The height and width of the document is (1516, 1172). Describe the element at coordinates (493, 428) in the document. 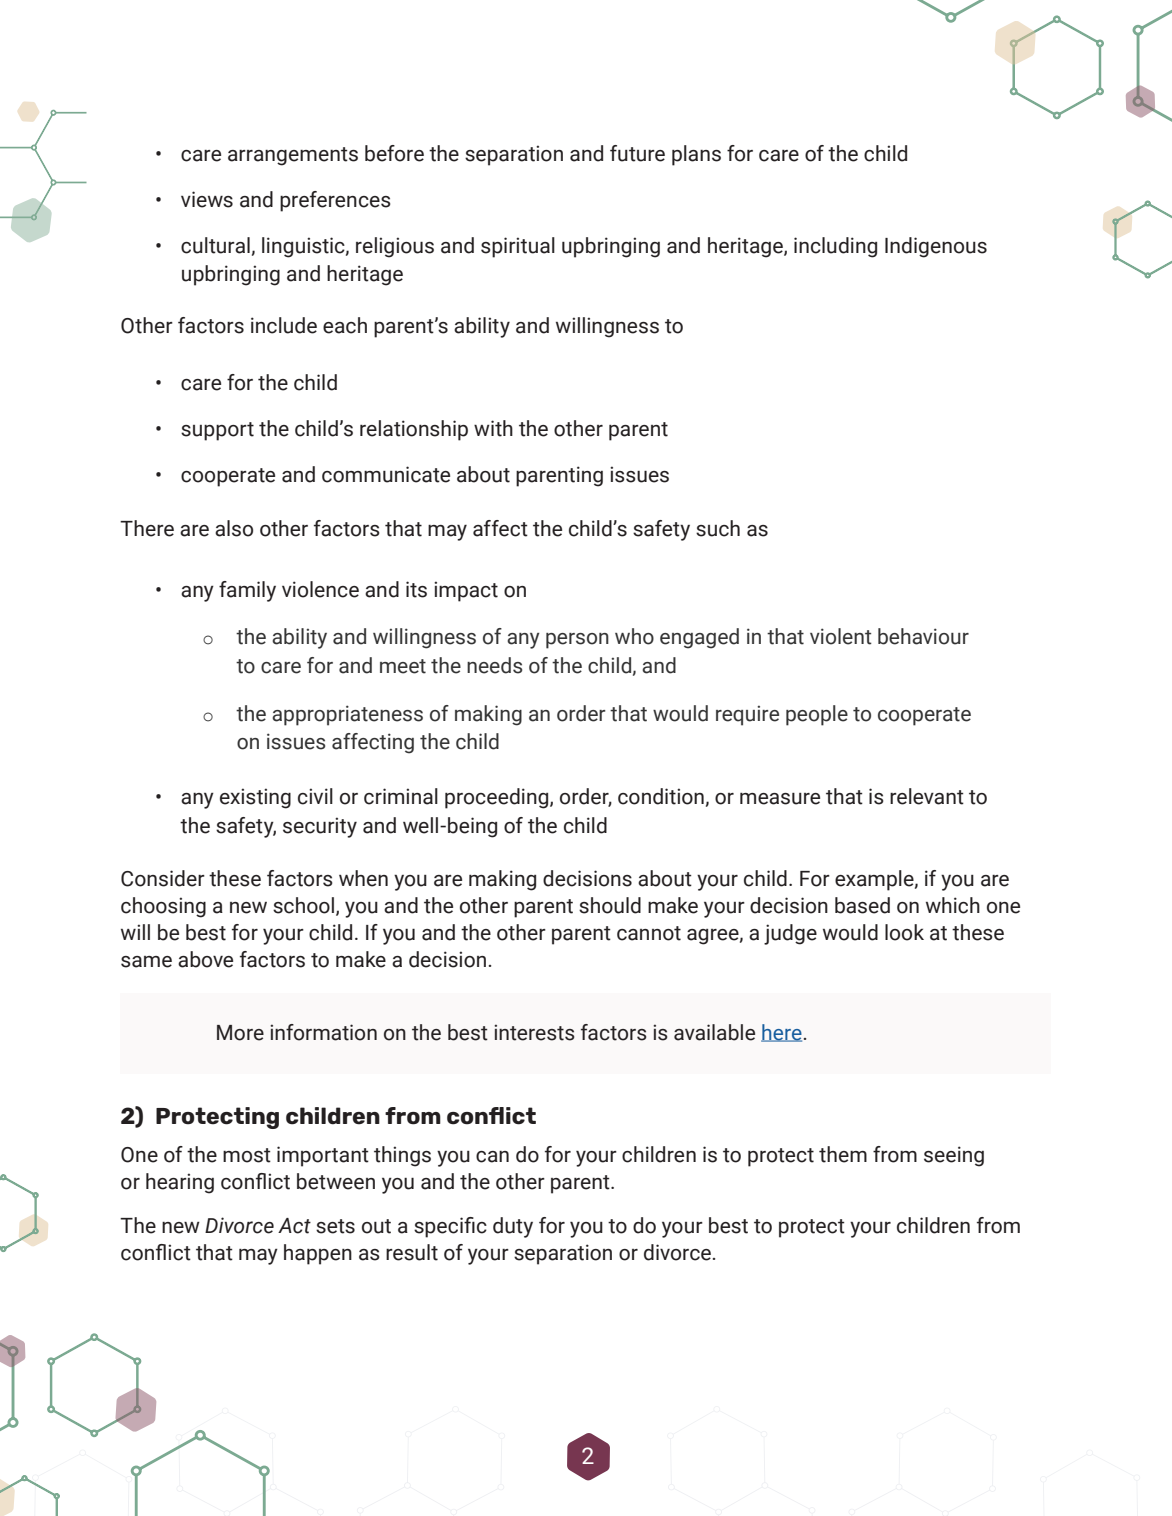

I see `with` at that location.
